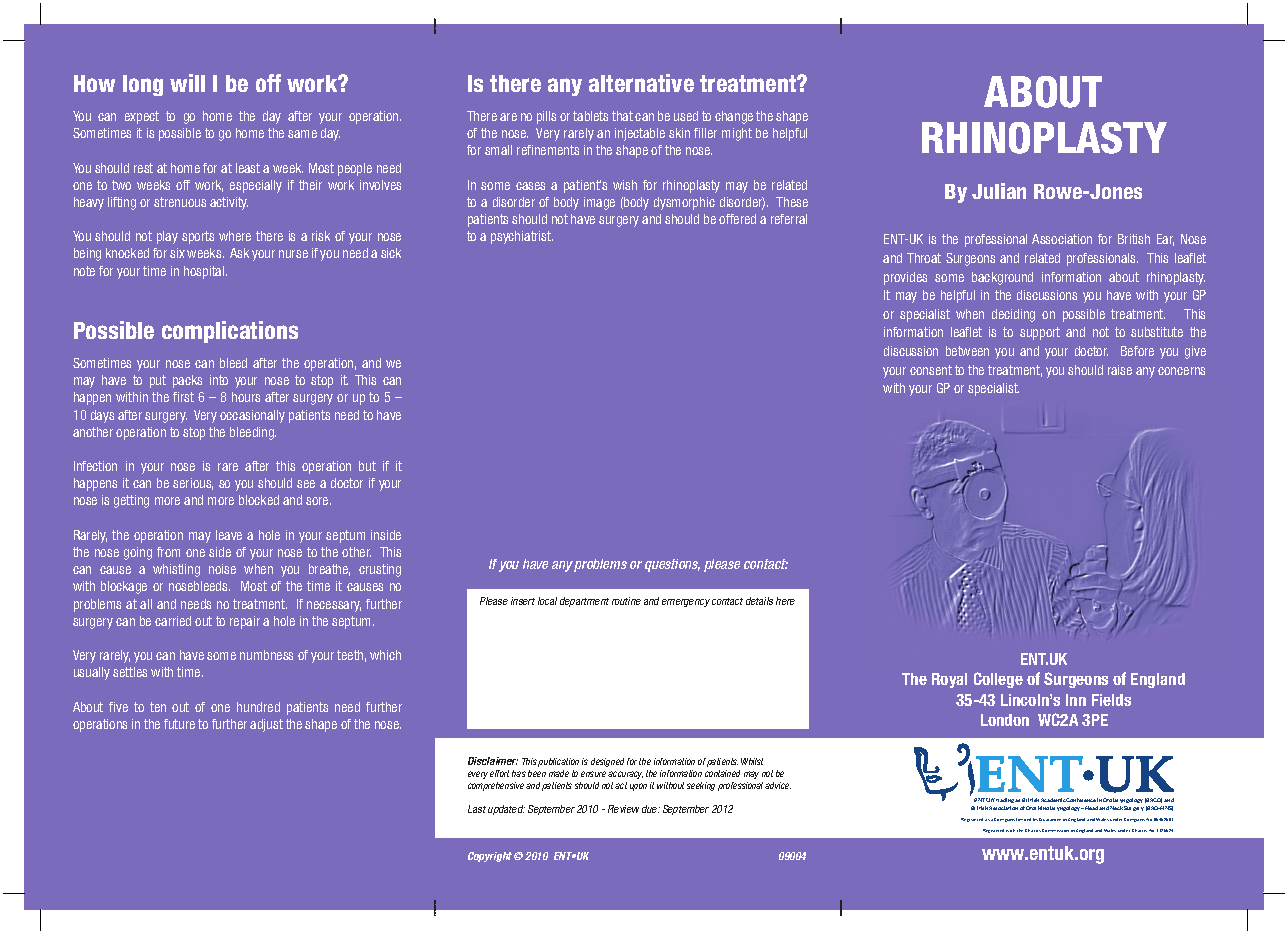  Describe the element at coordinates (1091, 808) in the image. I see `Head` at that location.
